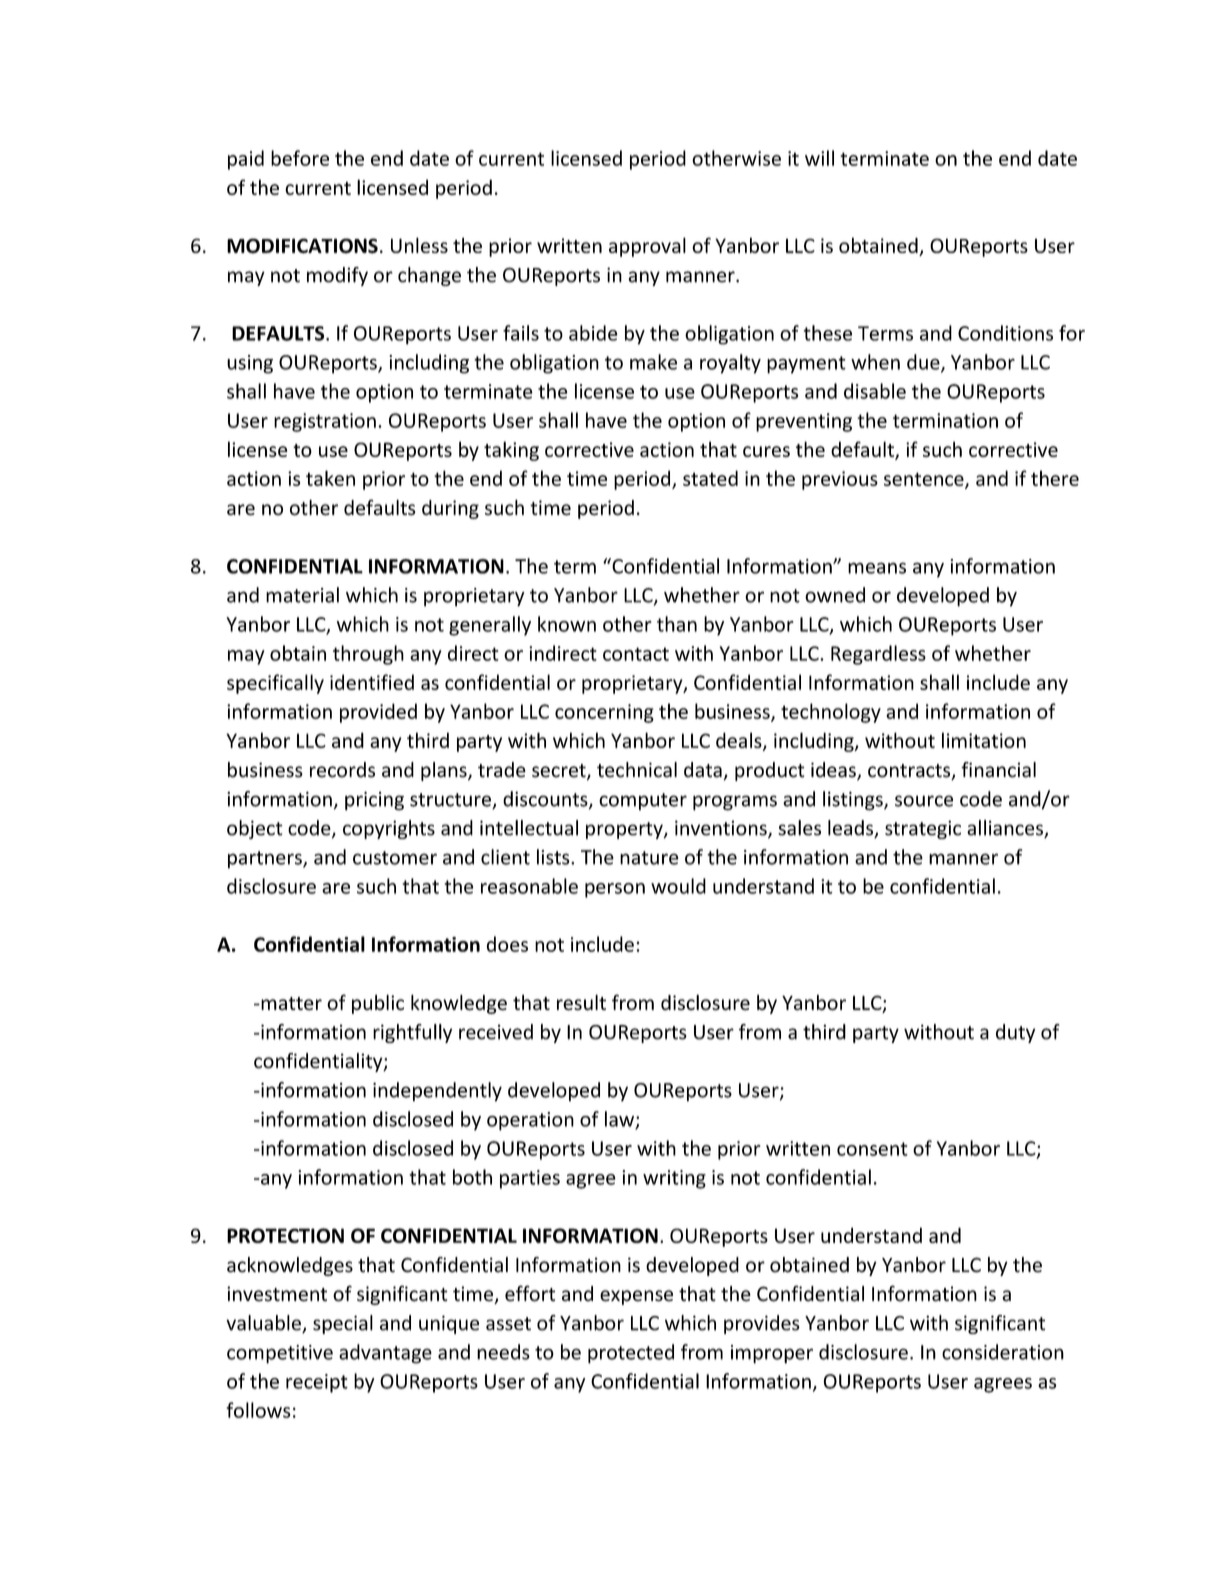 Image resolution: width=1230 pixels, height=1591 pixels. Describe the element at coordinates (1015, 1033) in the screenshot. I see `duty` at that location.
